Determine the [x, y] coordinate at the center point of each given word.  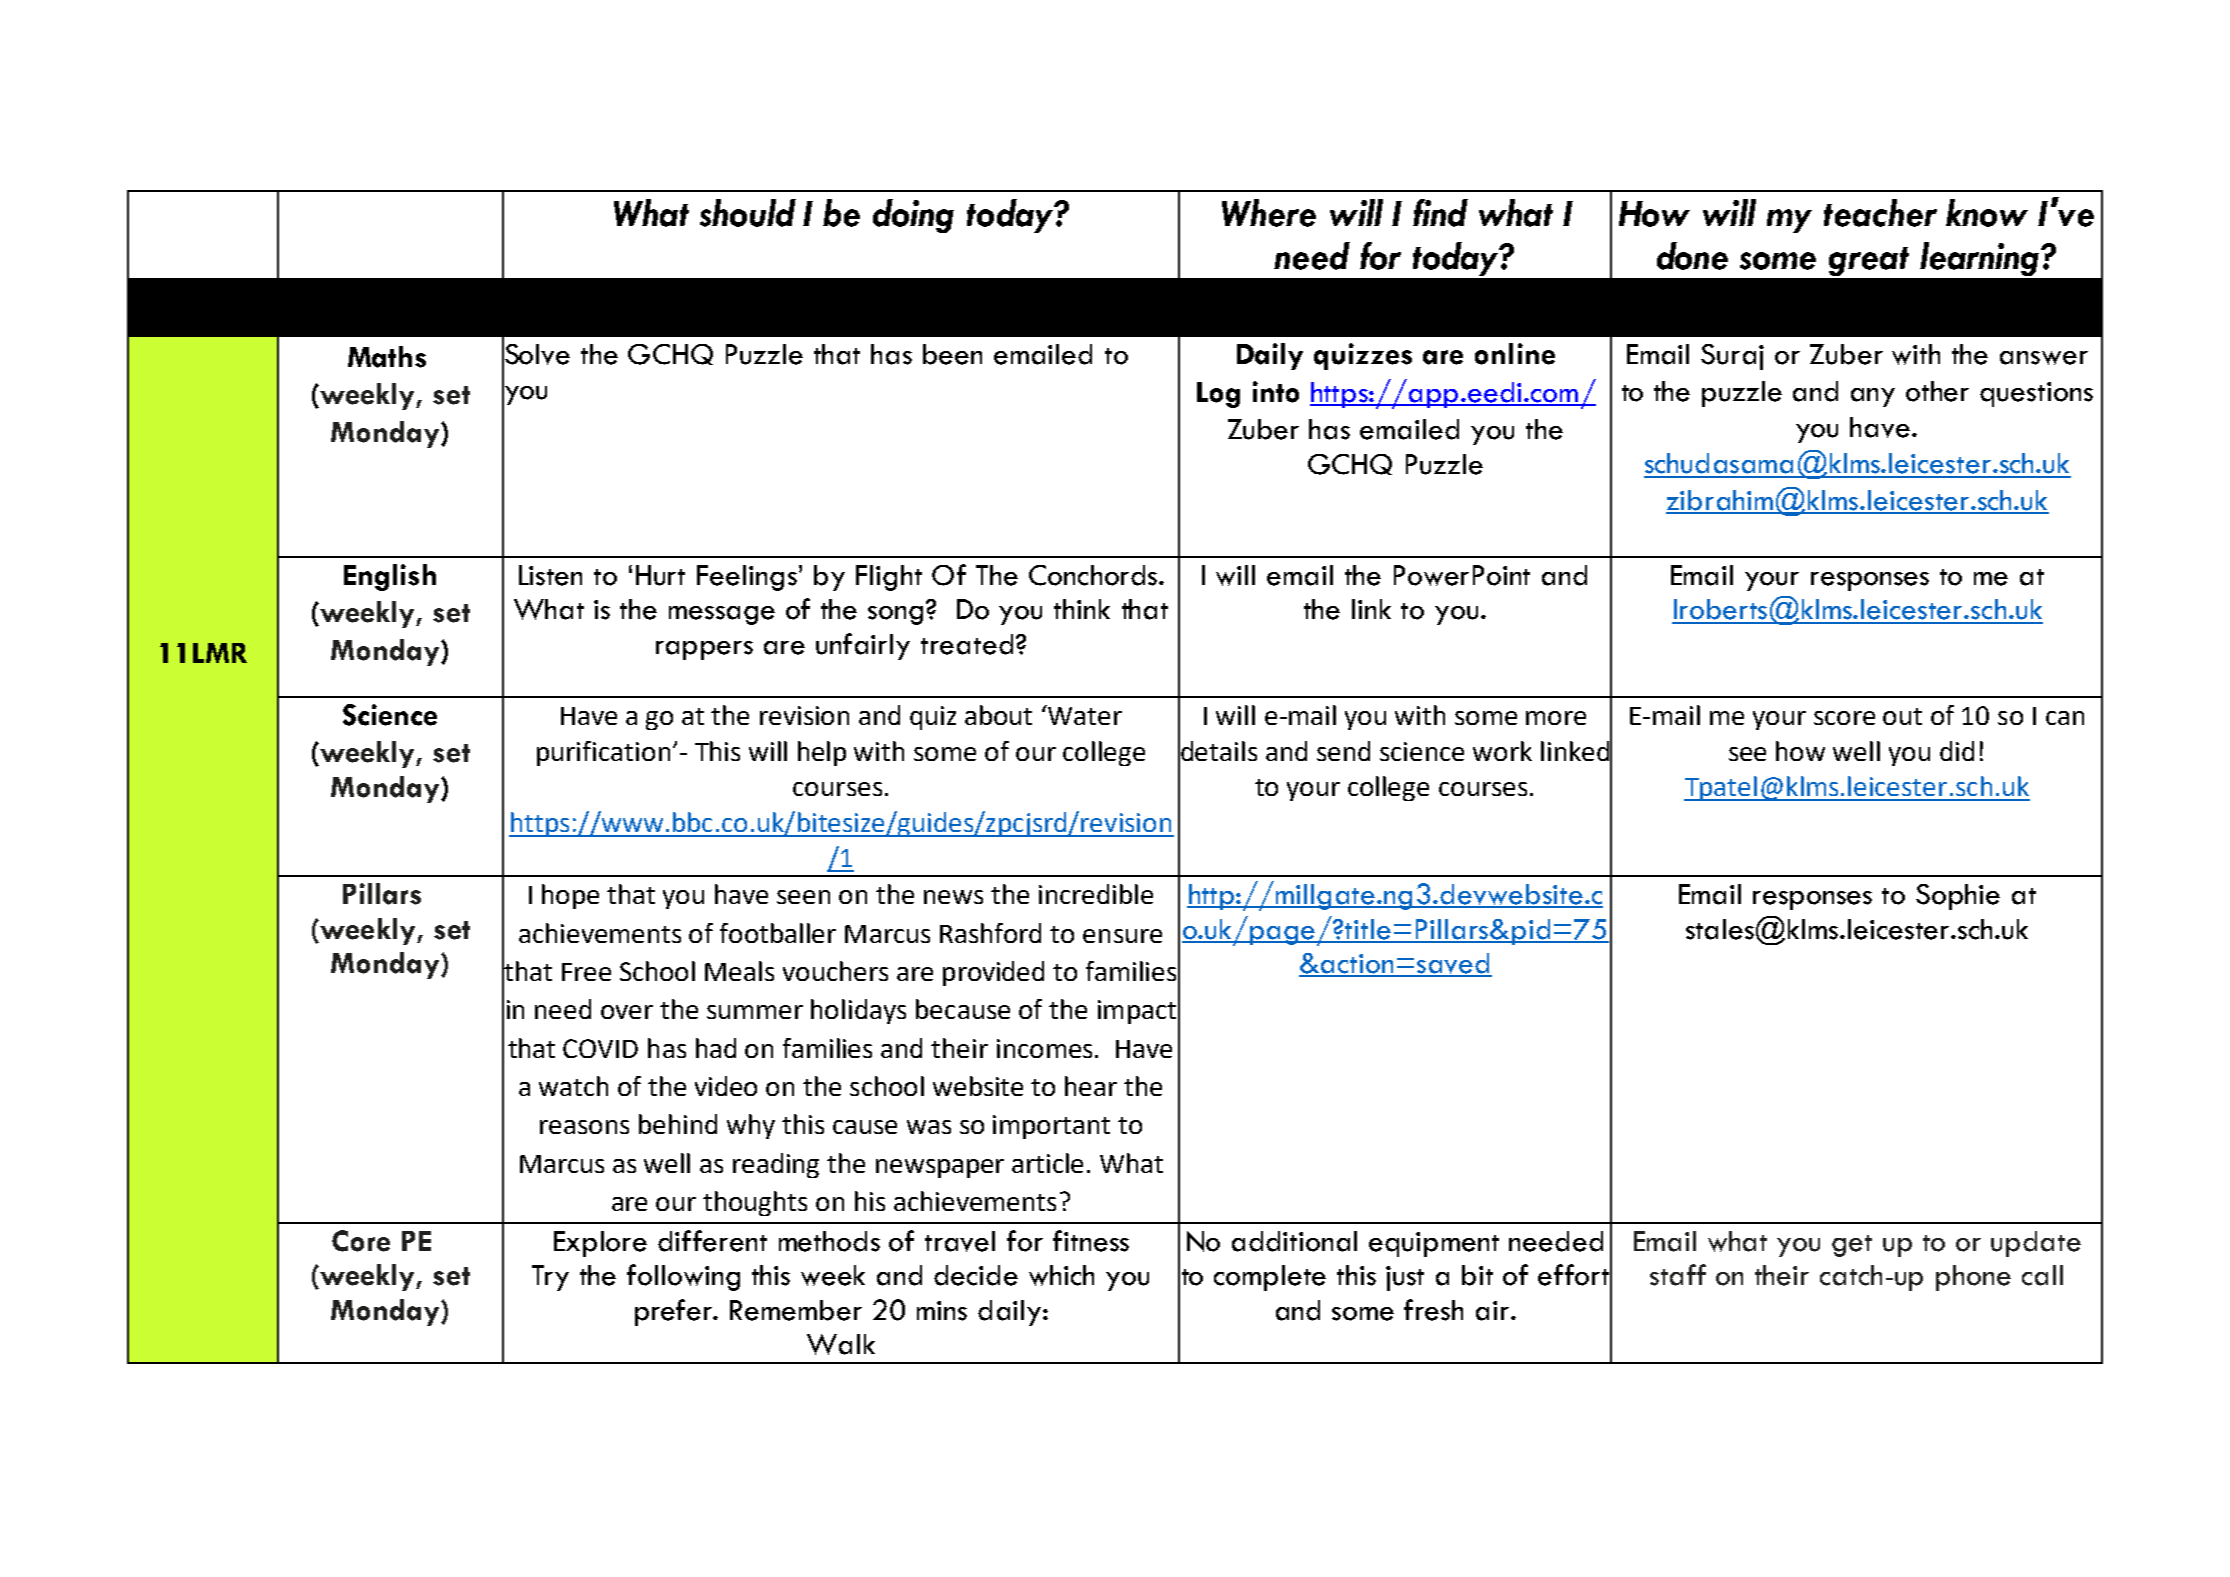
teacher [1880, 213]
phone [1973, 1278]
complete [1270, 1278]
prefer [675, 1312]
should [748, 213]
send [1343, 751]
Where [1269, 213]
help [822, 753]
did [1957, 751]
